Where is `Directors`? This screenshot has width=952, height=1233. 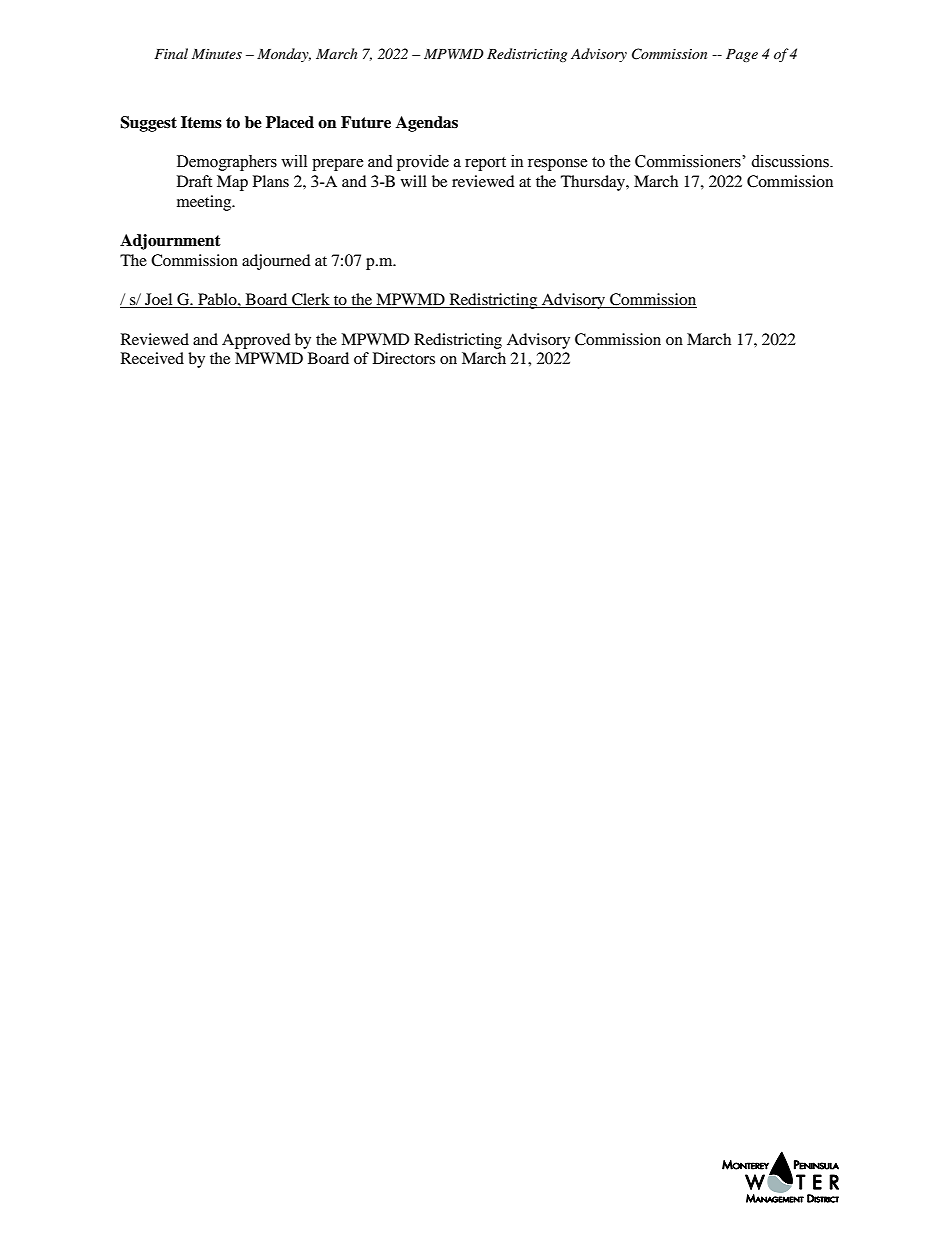
Directors is located at coordinates (404, 358).
